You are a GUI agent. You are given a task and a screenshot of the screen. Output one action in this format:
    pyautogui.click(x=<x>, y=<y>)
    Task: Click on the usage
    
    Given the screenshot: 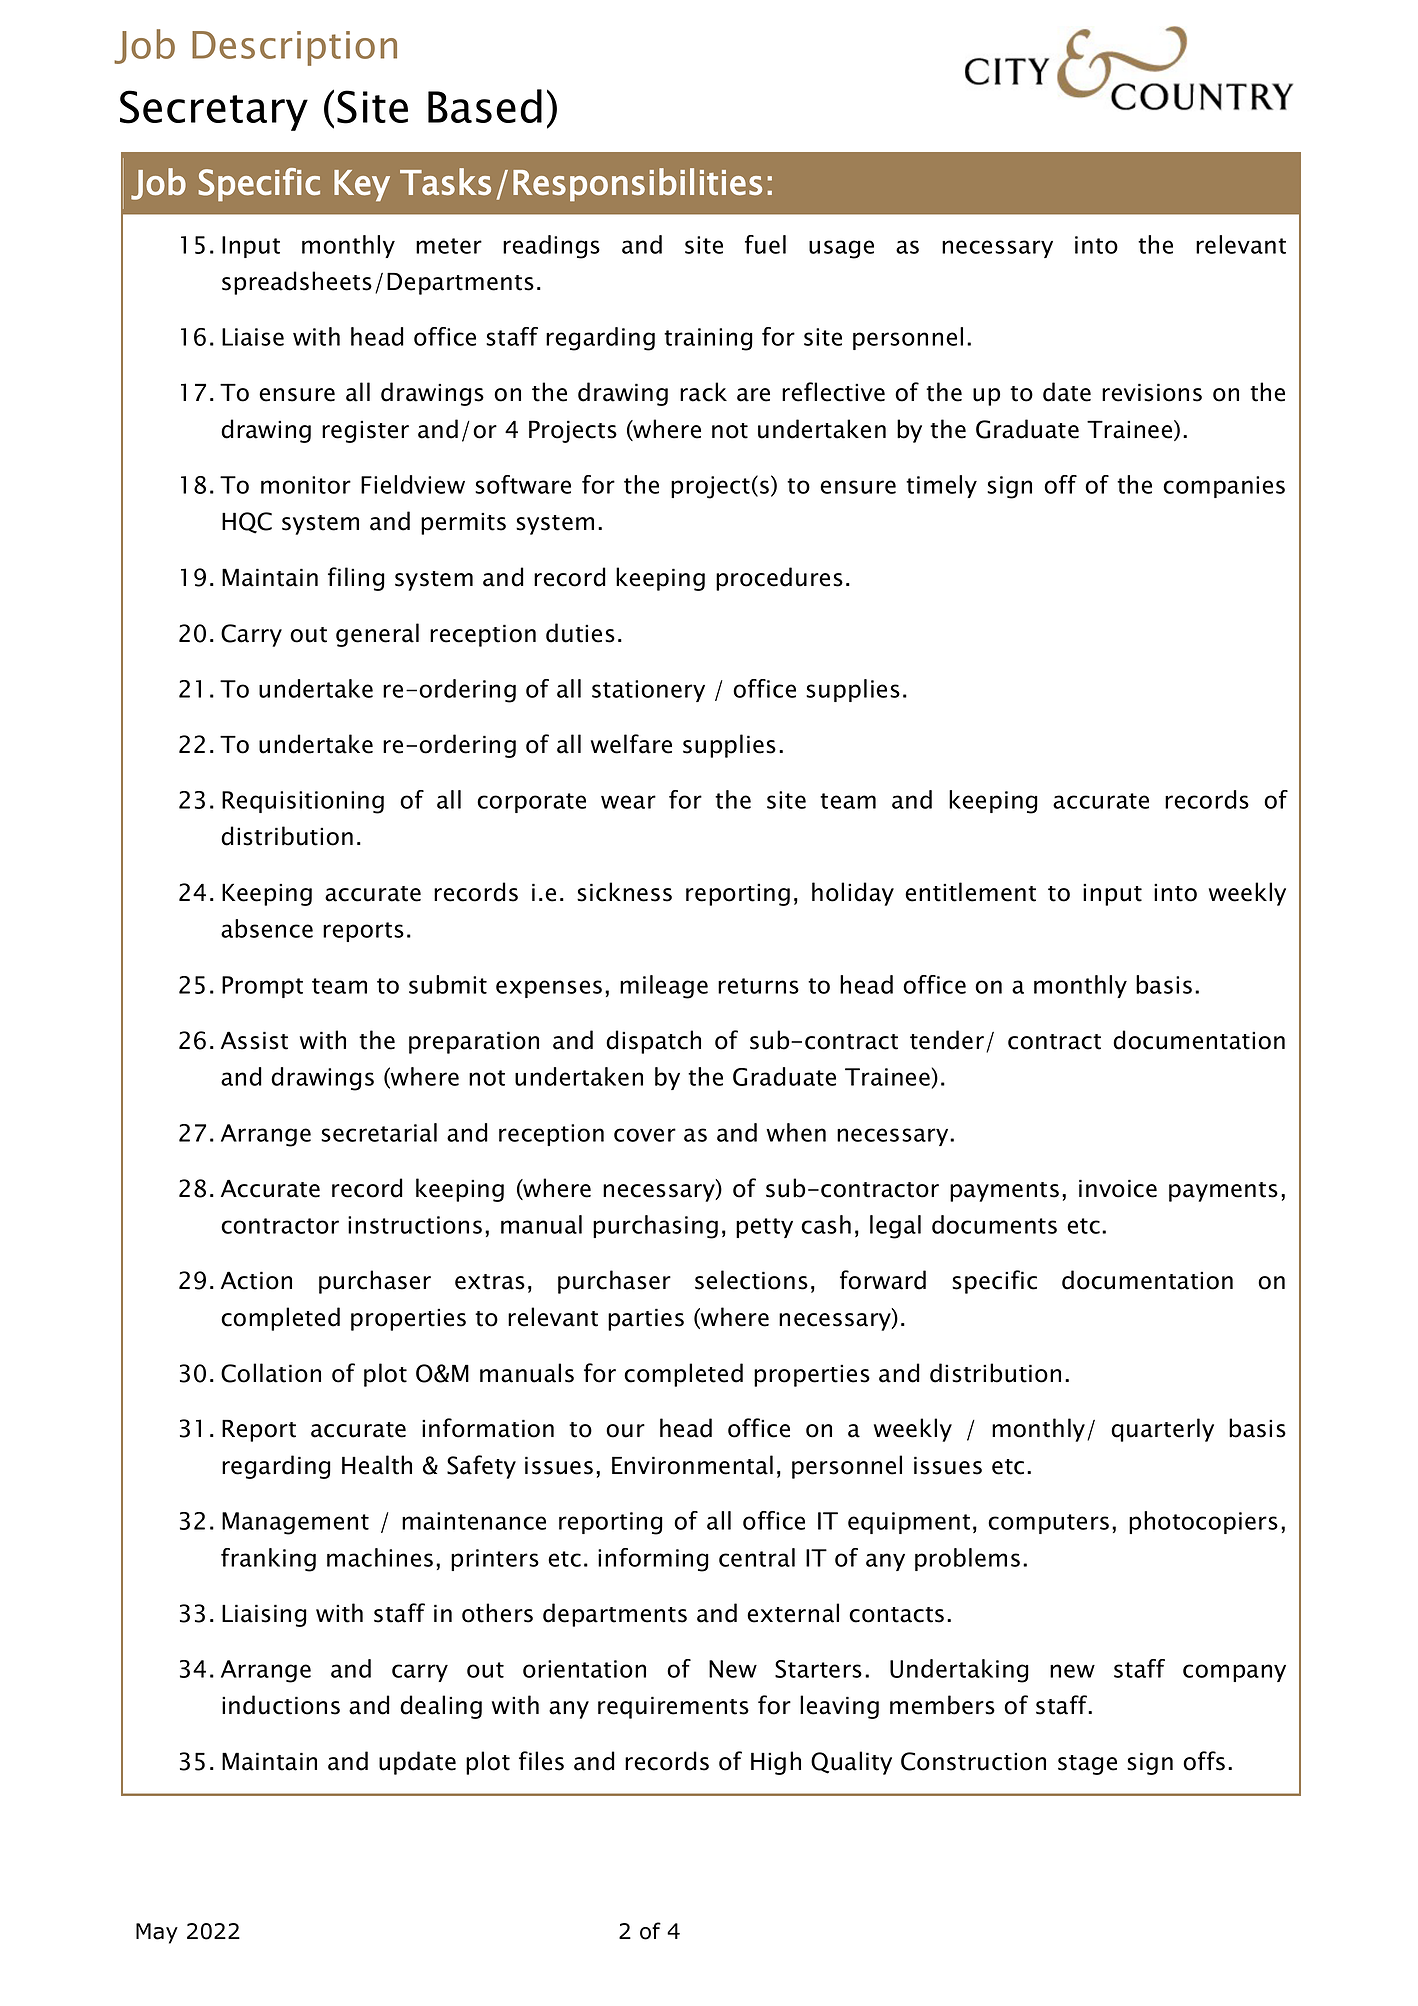 What is the action you would take?
    pyautogui.click(x=841, y=249)
